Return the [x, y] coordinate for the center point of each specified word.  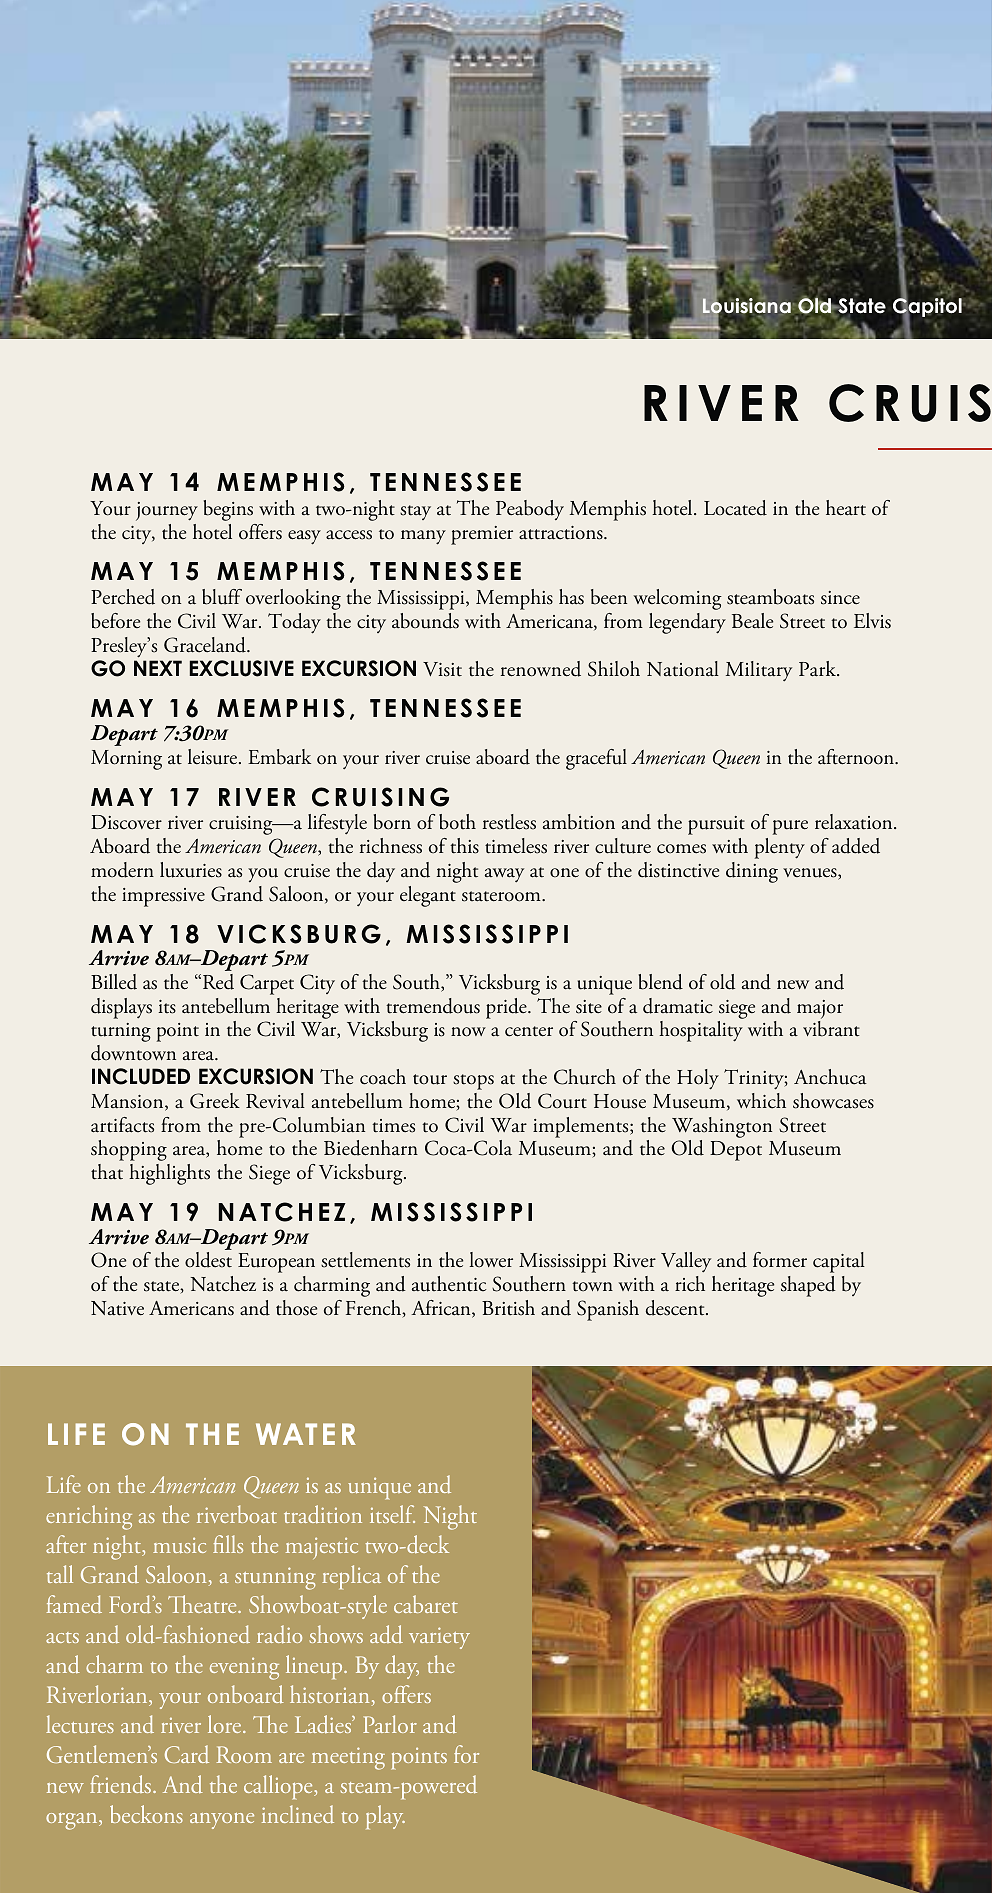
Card [187, 1754]
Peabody [530, 510]
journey [167, 511]
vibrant [831, 1029]
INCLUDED [141, 1076]
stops [473, 1082]
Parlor [390, 1724]
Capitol [927, 308]
